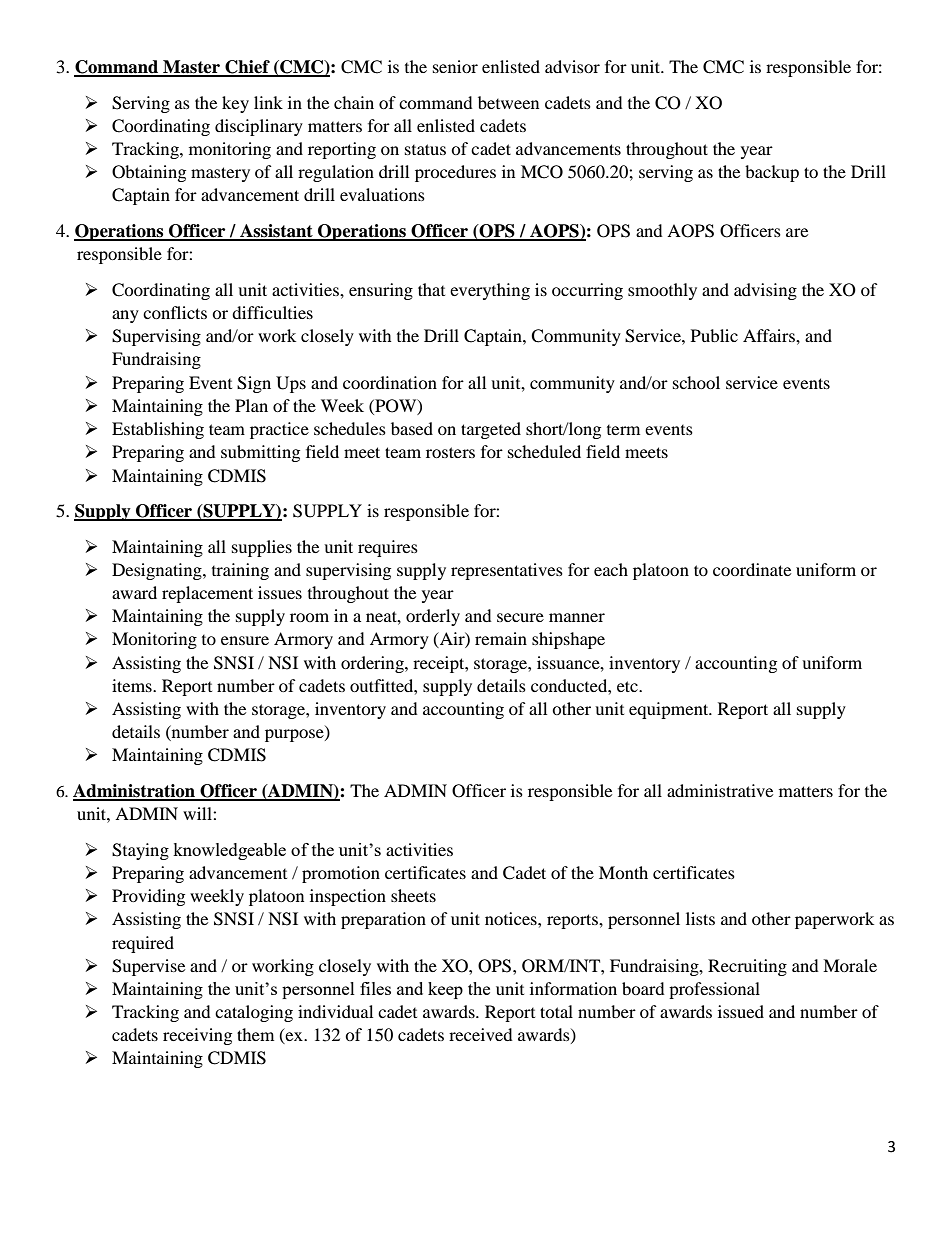 This page has height=1233, width=952. What do you see at coordinates (508, 102) in the page?
I see `between` at bounding box center [508, 102].
